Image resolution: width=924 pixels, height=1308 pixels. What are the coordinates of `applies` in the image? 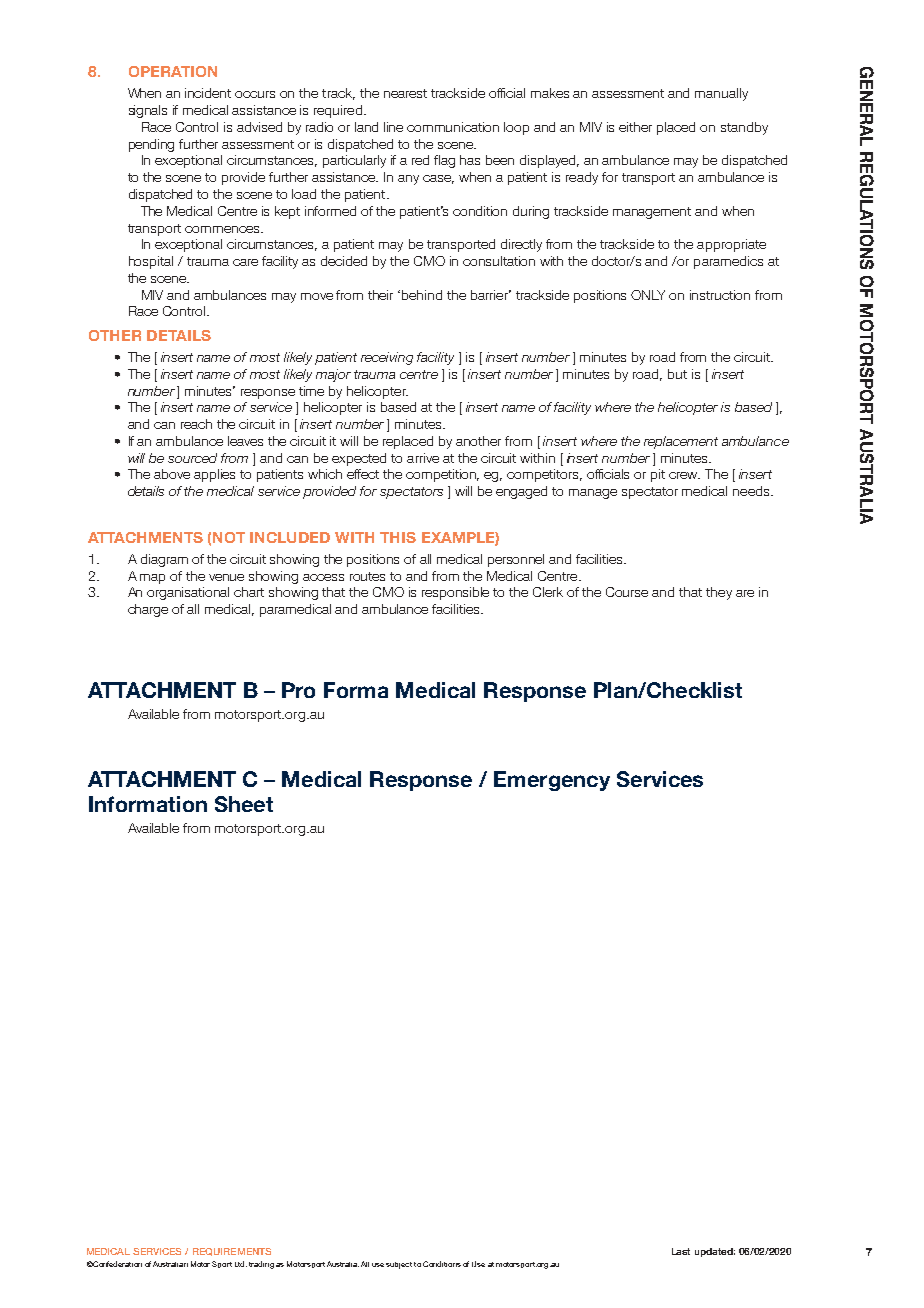 It's located at (214, 475).
